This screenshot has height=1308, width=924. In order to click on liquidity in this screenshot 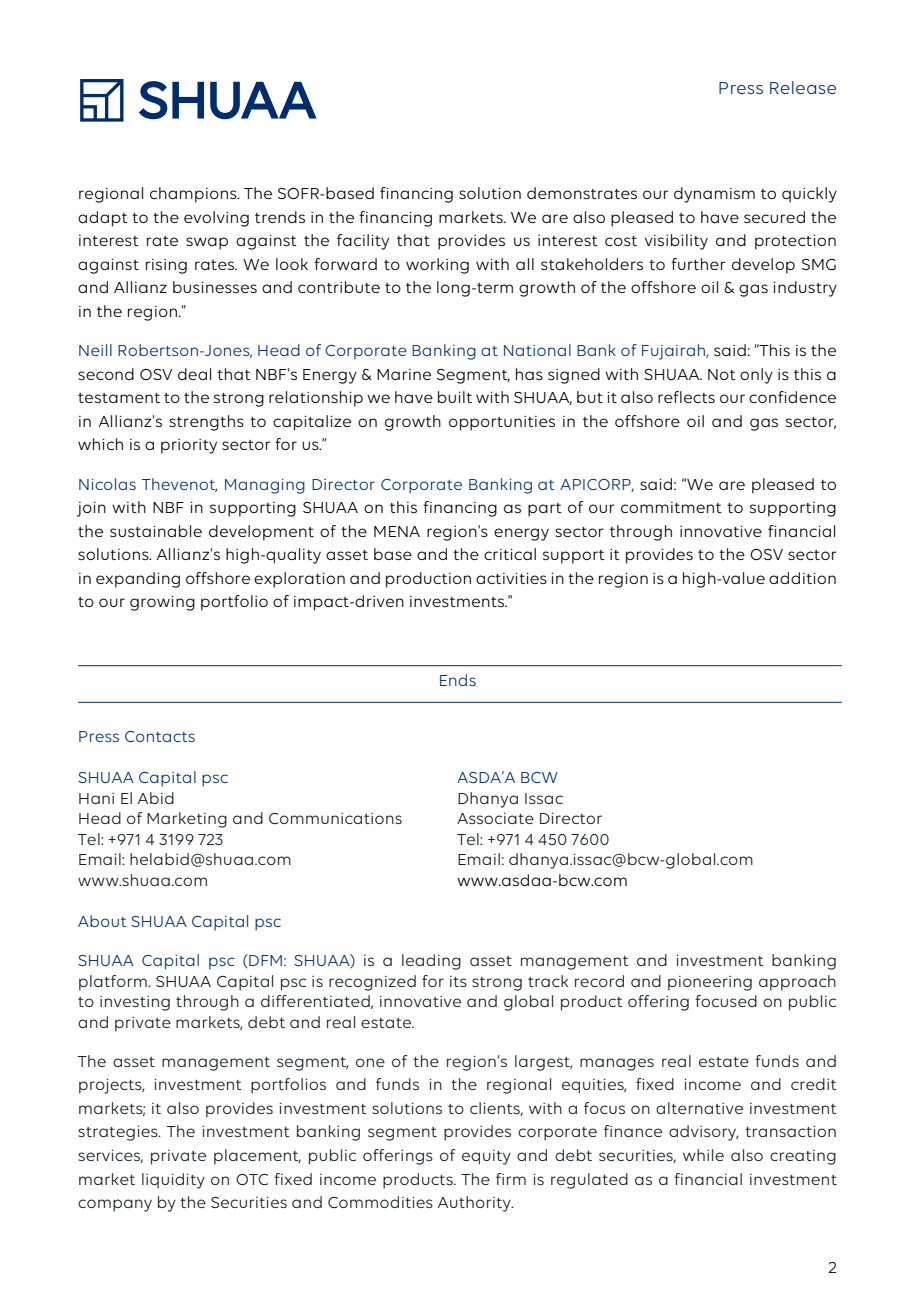, I will do `click(173, 1181)`.
